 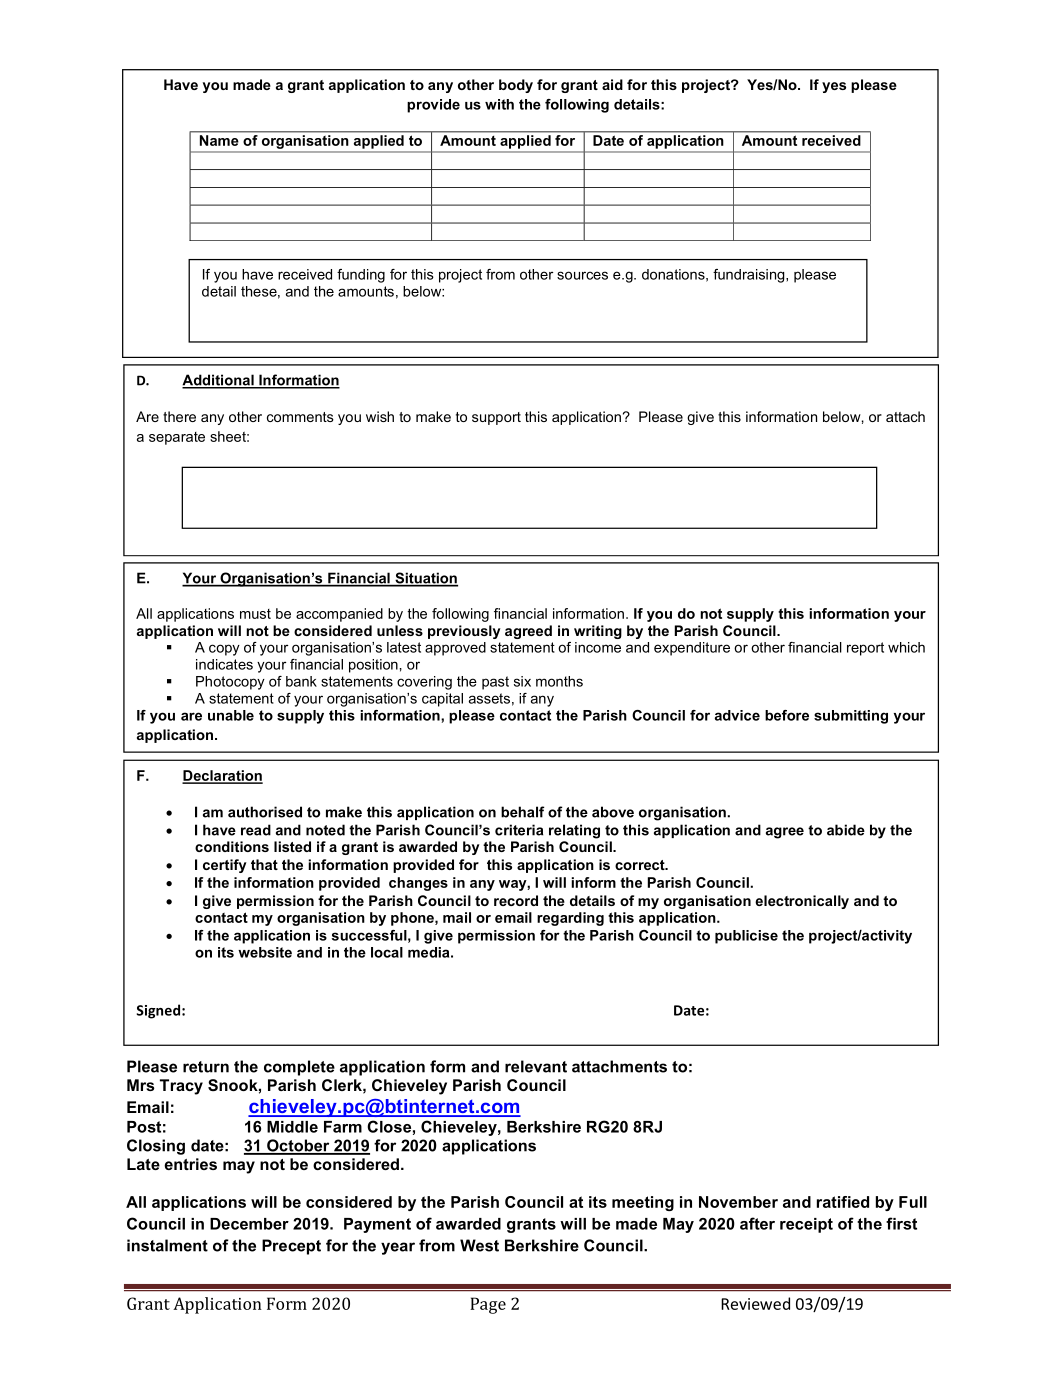 I want to click on website, so click(x=265, y=952).
